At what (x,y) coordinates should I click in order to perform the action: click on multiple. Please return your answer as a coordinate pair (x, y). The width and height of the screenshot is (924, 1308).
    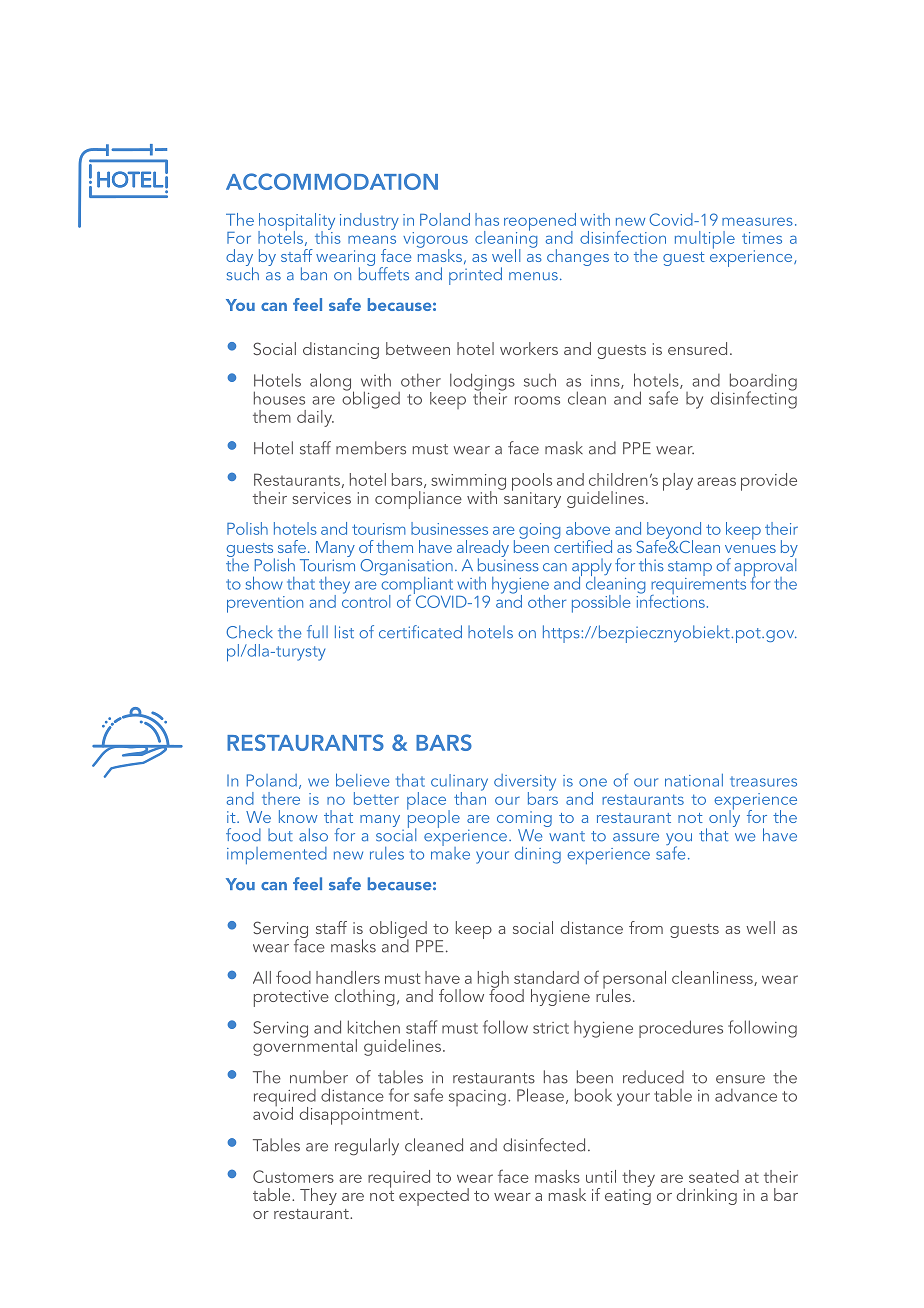
    Looking at the image, I should click on (705, 240).
